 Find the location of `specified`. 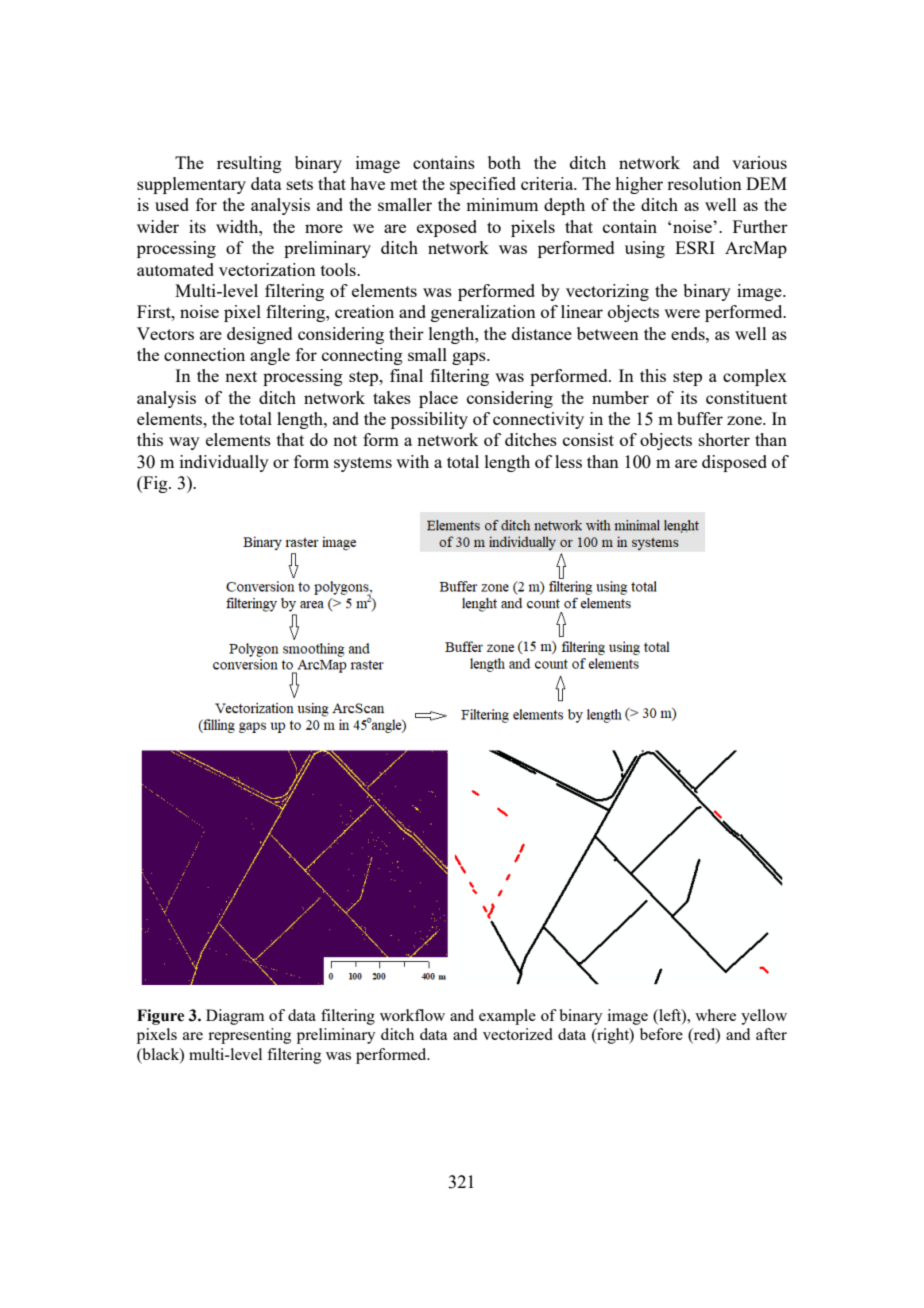

specified is located at coordinates (483, 185).
